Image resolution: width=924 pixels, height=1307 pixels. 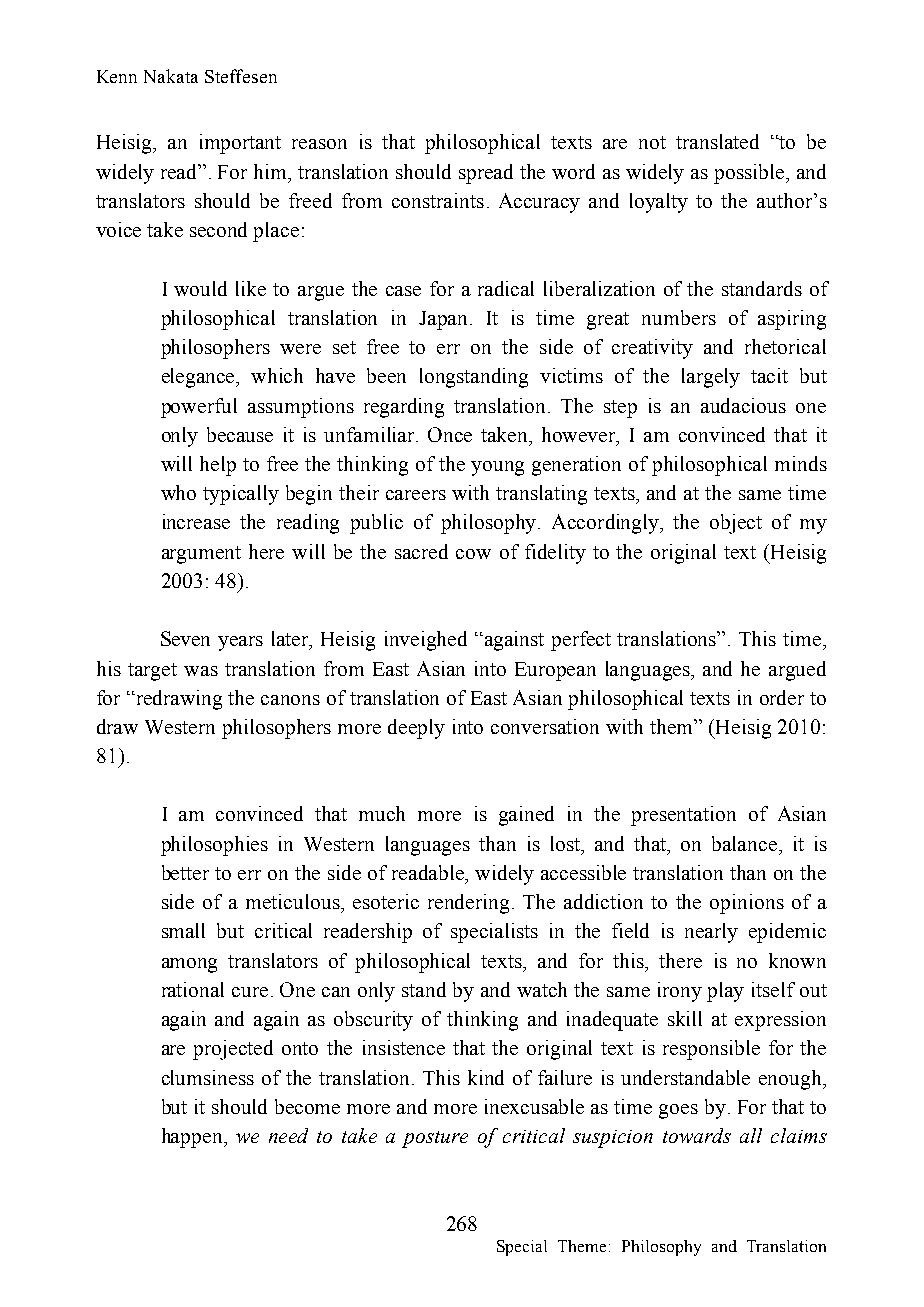 What do you see at coordinates (697, 1135) in the screenshot?
I see `towards` at bounding box center [697, 1135].
